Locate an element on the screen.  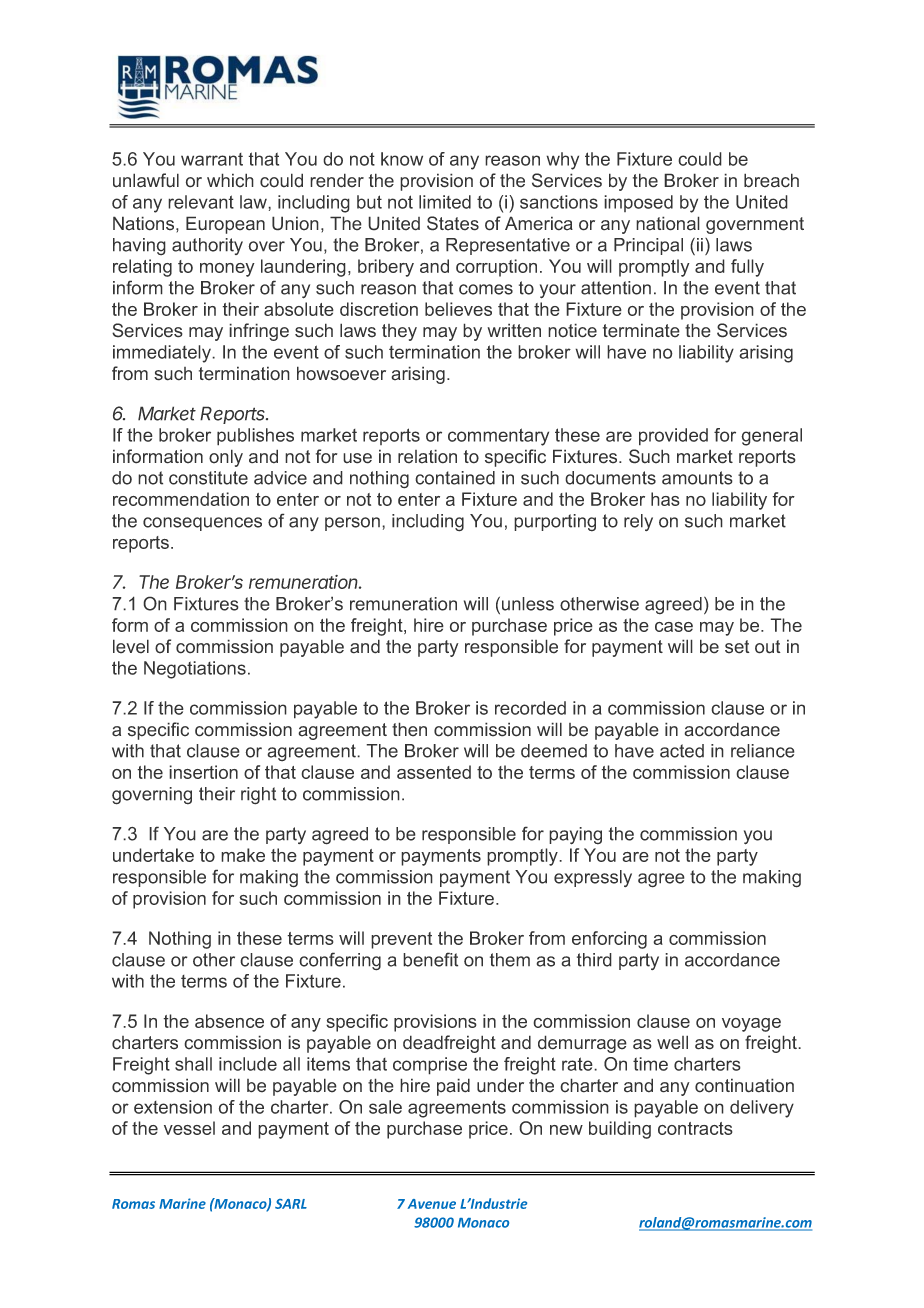
national is located at coordinates (668, 223).
